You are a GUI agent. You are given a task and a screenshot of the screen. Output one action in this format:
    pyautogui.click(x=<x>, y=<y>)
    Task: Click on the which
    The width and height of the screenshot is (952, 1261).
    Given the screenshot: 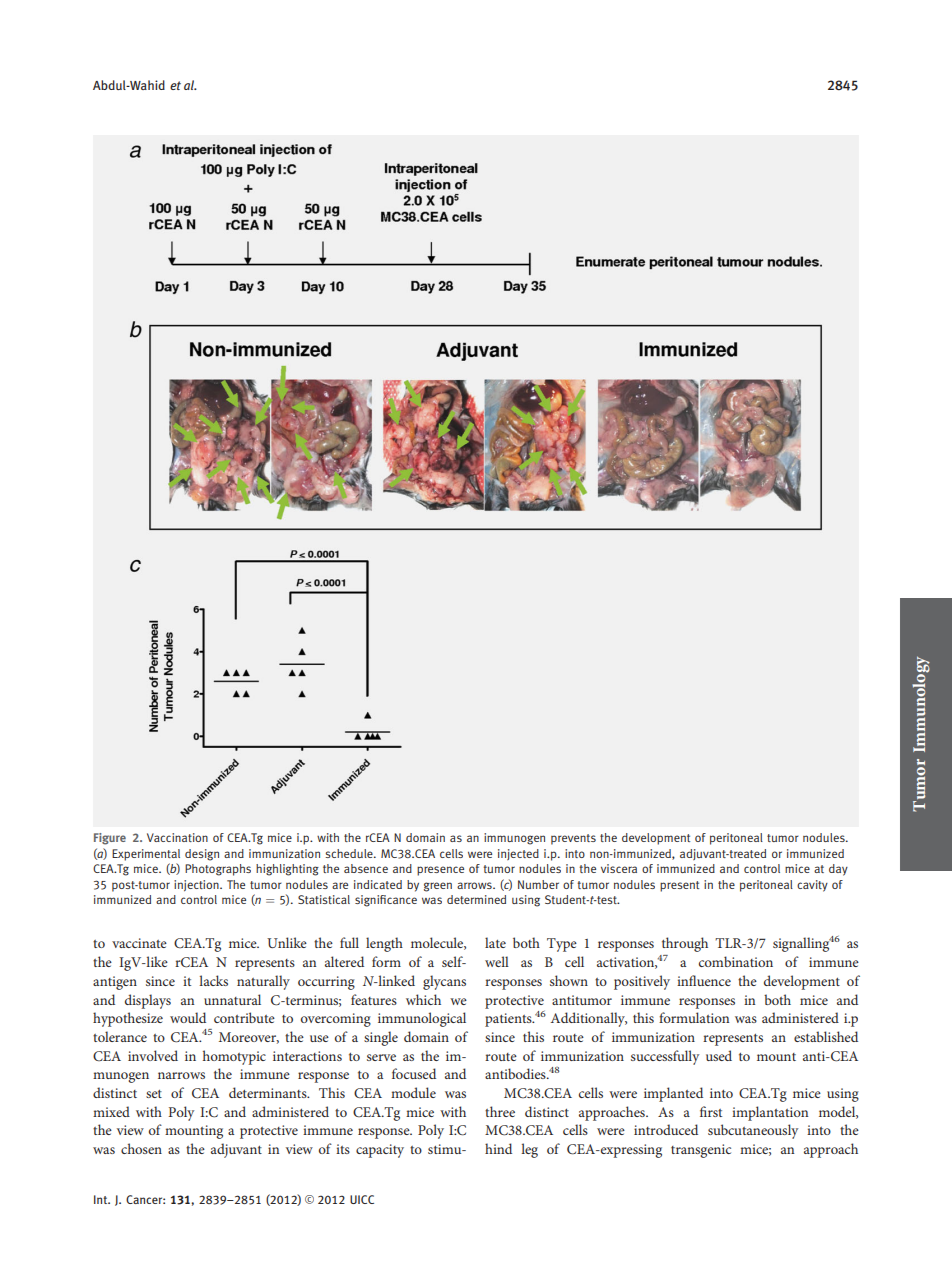 What is the action you would take?
    pyautogui.click(x=423, y=999)
